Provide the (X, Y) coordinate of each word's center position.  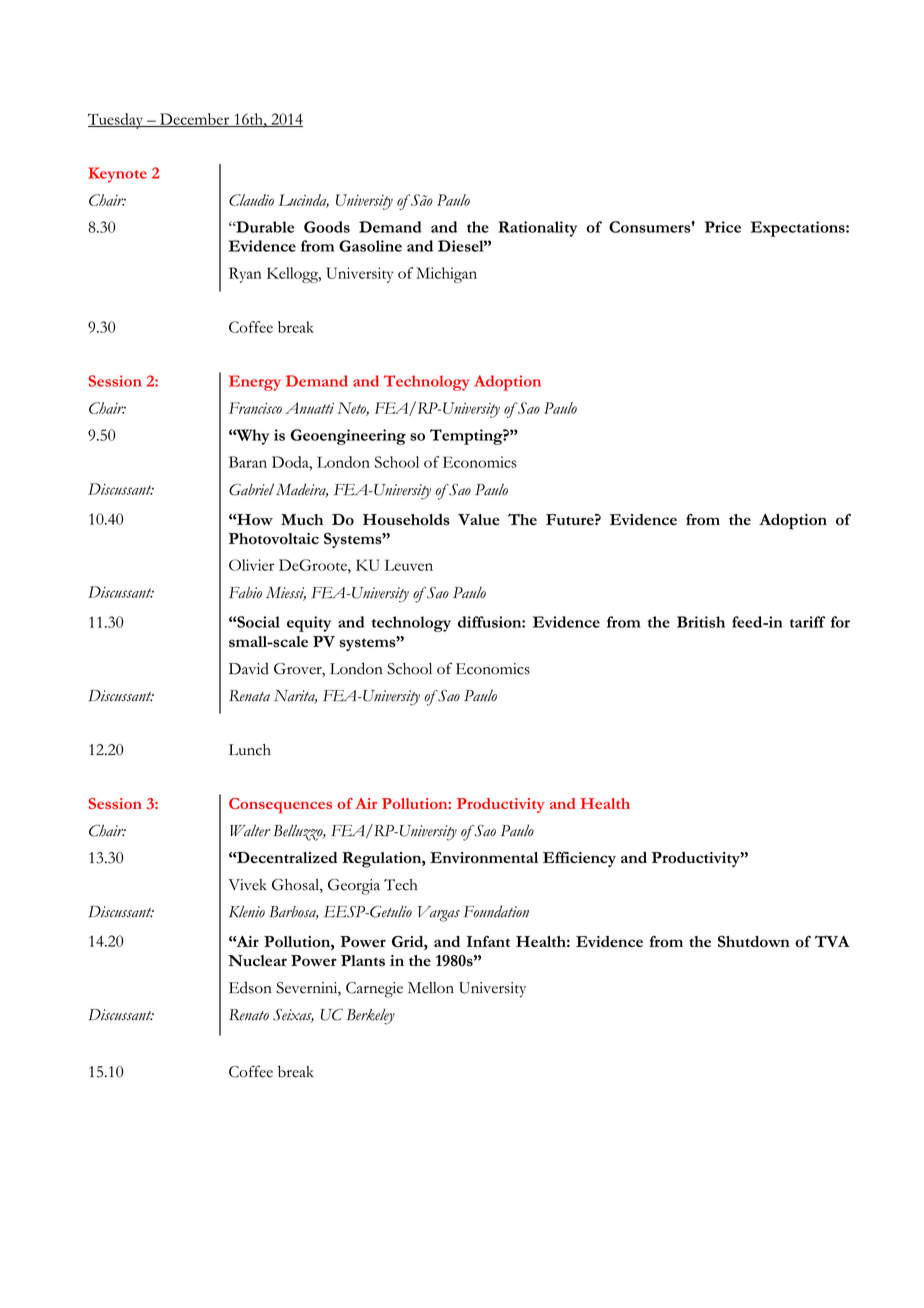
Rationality (537, 229)
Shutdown (754, 941)
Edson (250, 987)
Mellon (431, 988)
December (195, 120)
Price (723, 227)
